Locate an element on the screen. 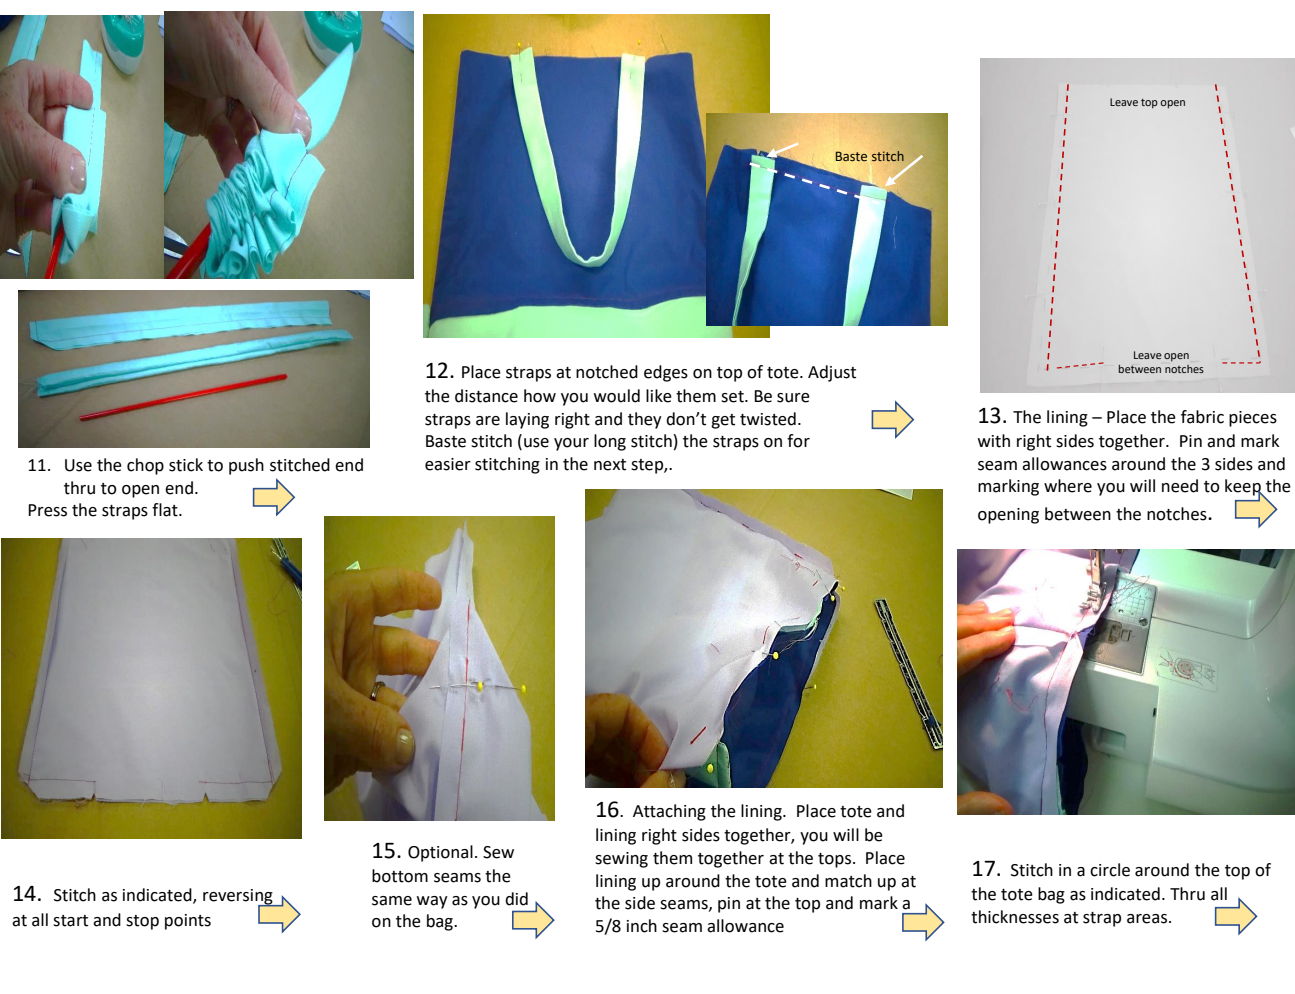  Attaching is located at coordinates (669, 812).
